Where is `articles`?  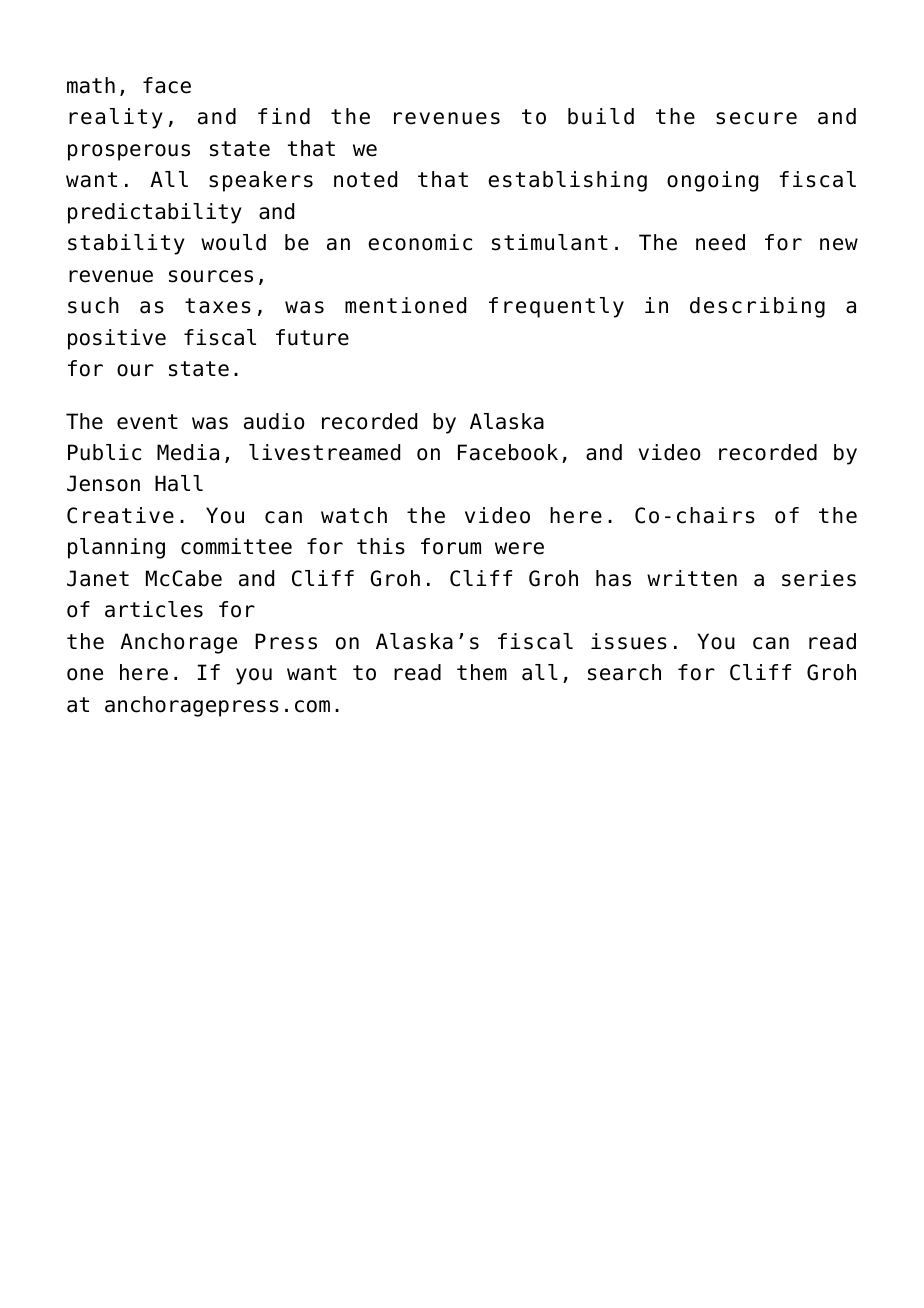
articles is located at coordinates (154, 609).
